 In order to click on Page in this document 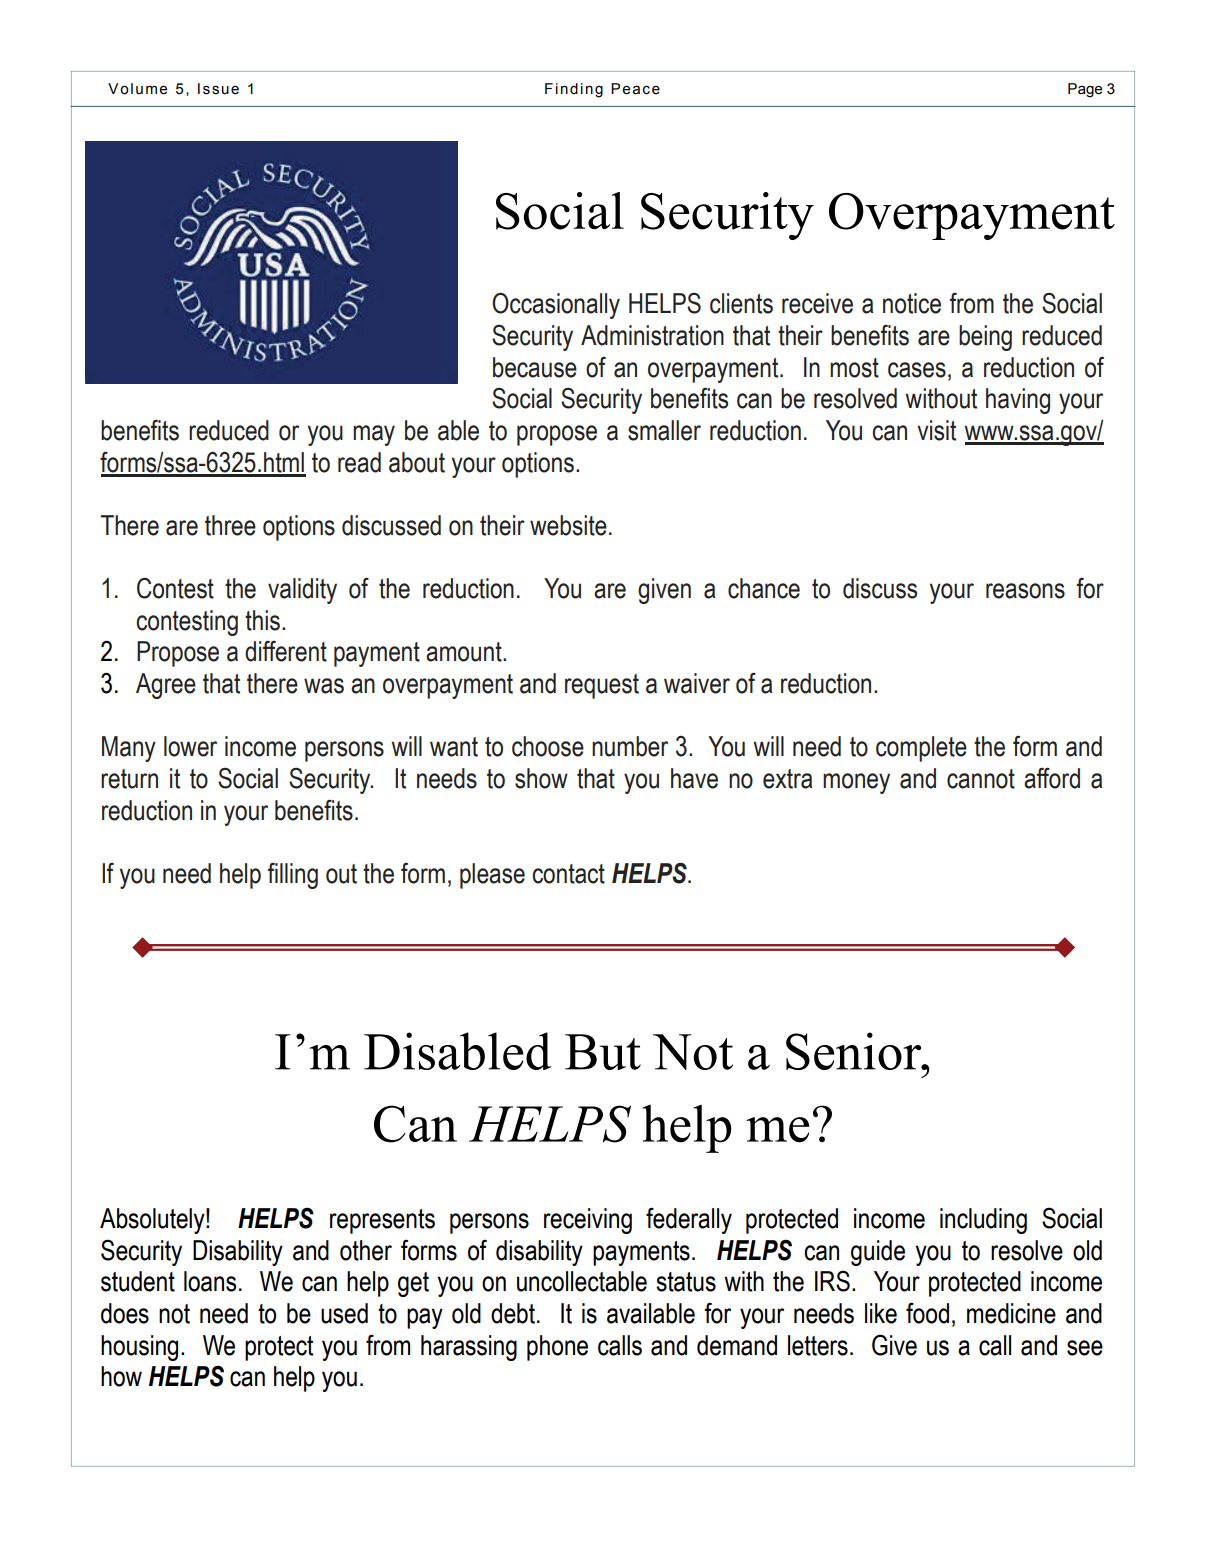, I will do `click(1085, 90)`.
